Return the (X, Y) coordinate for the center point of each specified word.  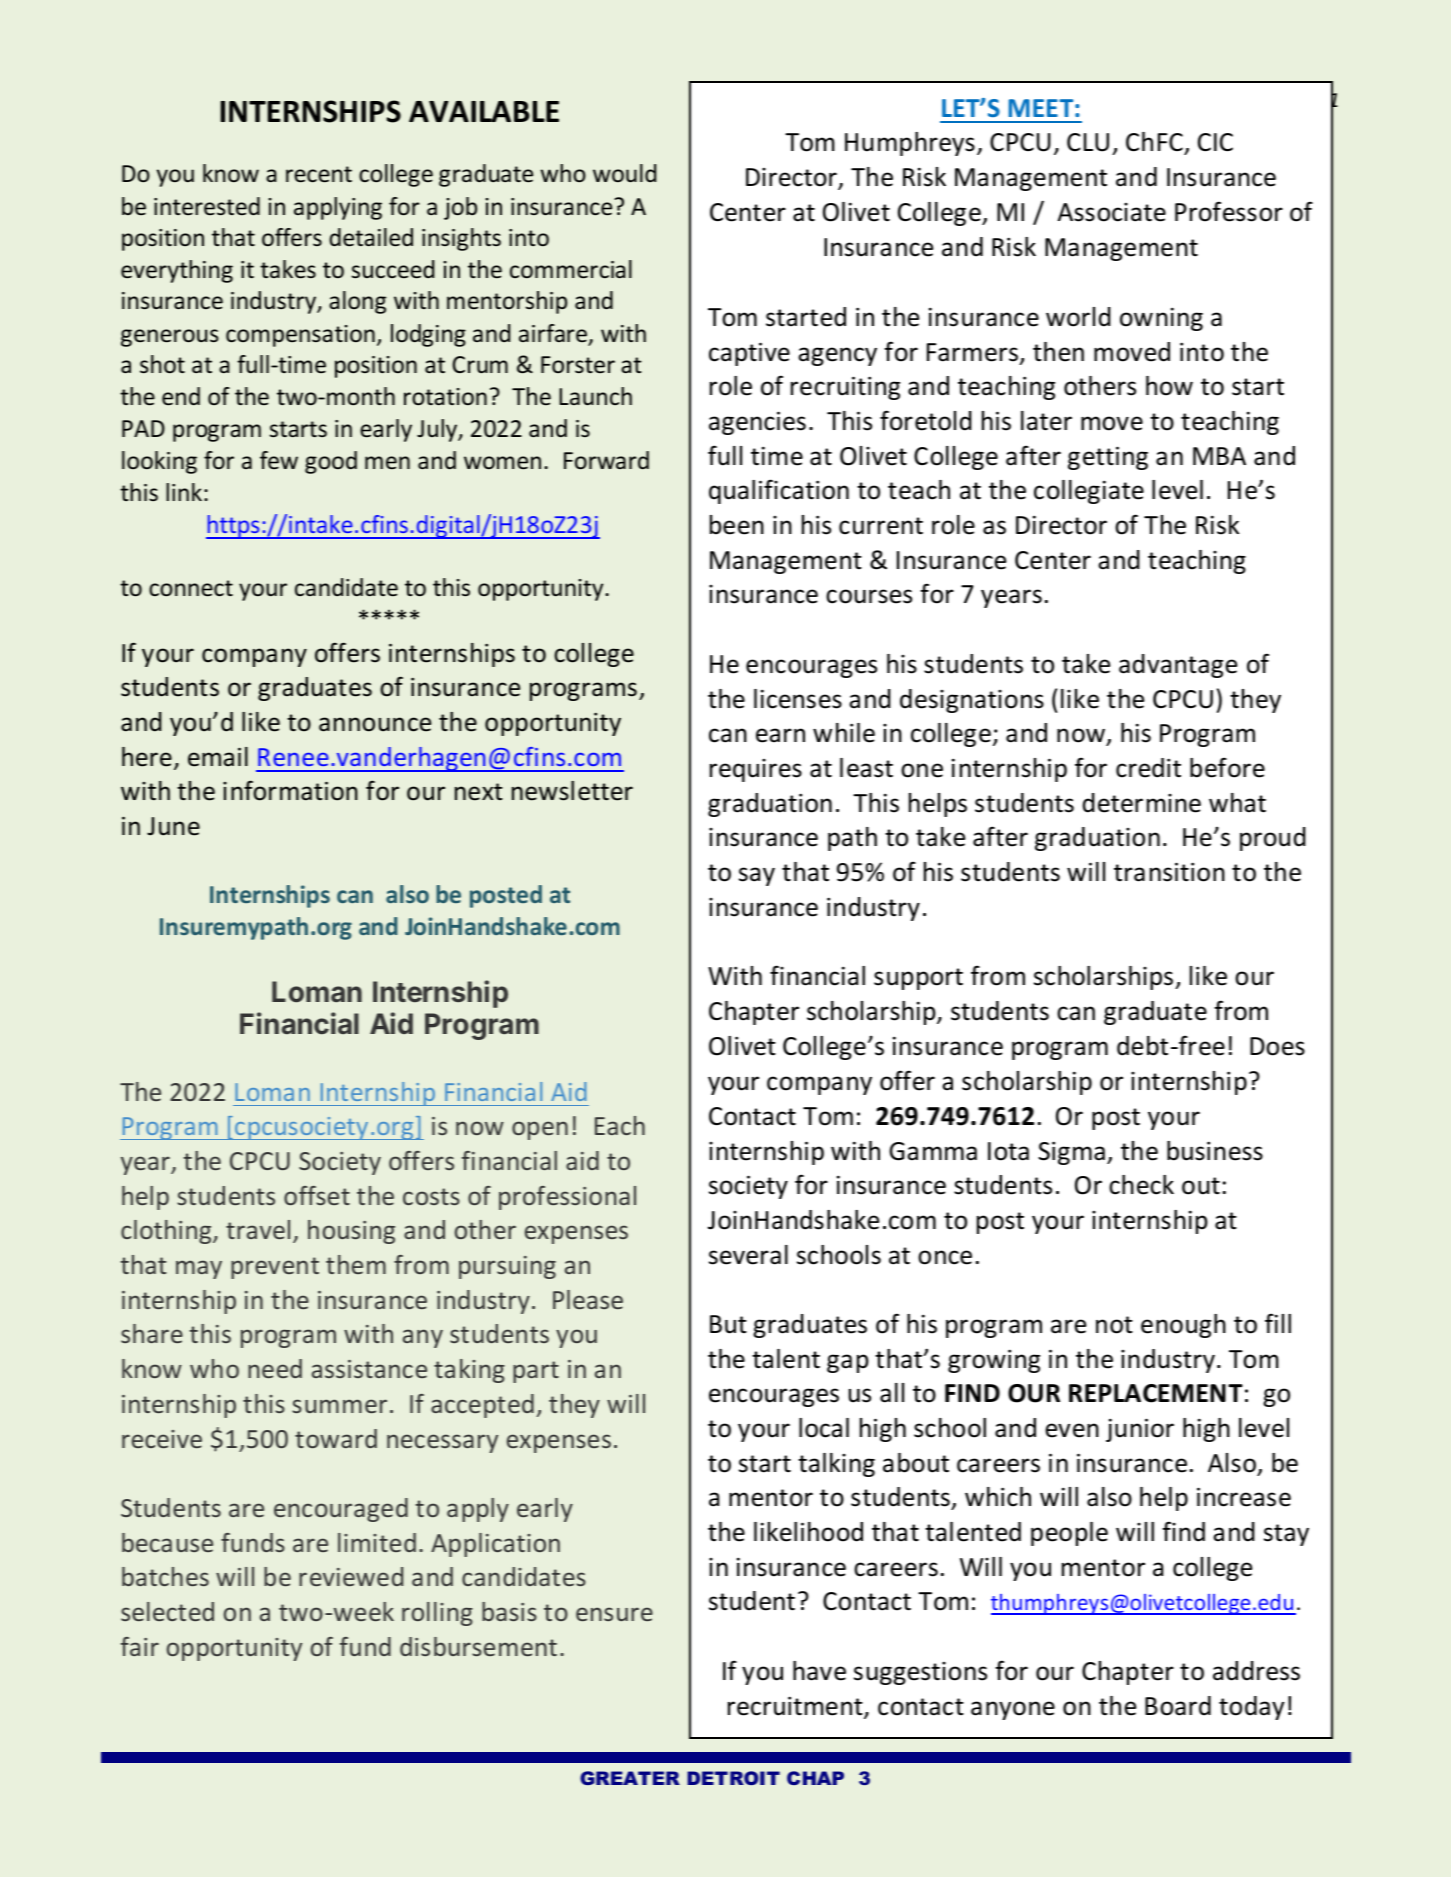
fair (140, 1646)
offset (317, 1195)
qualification (779, 491)
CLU (1088, 142)
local (824, 1428)
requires (756, 770)
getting (1108, 458)
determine (1142, 803)
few (279, 460)
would (624, 173)
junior (1140, 1430)
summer (339, 1406)
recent (319, 174)
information (290, 790)
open (540, 1130)
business (1215, 1151)
